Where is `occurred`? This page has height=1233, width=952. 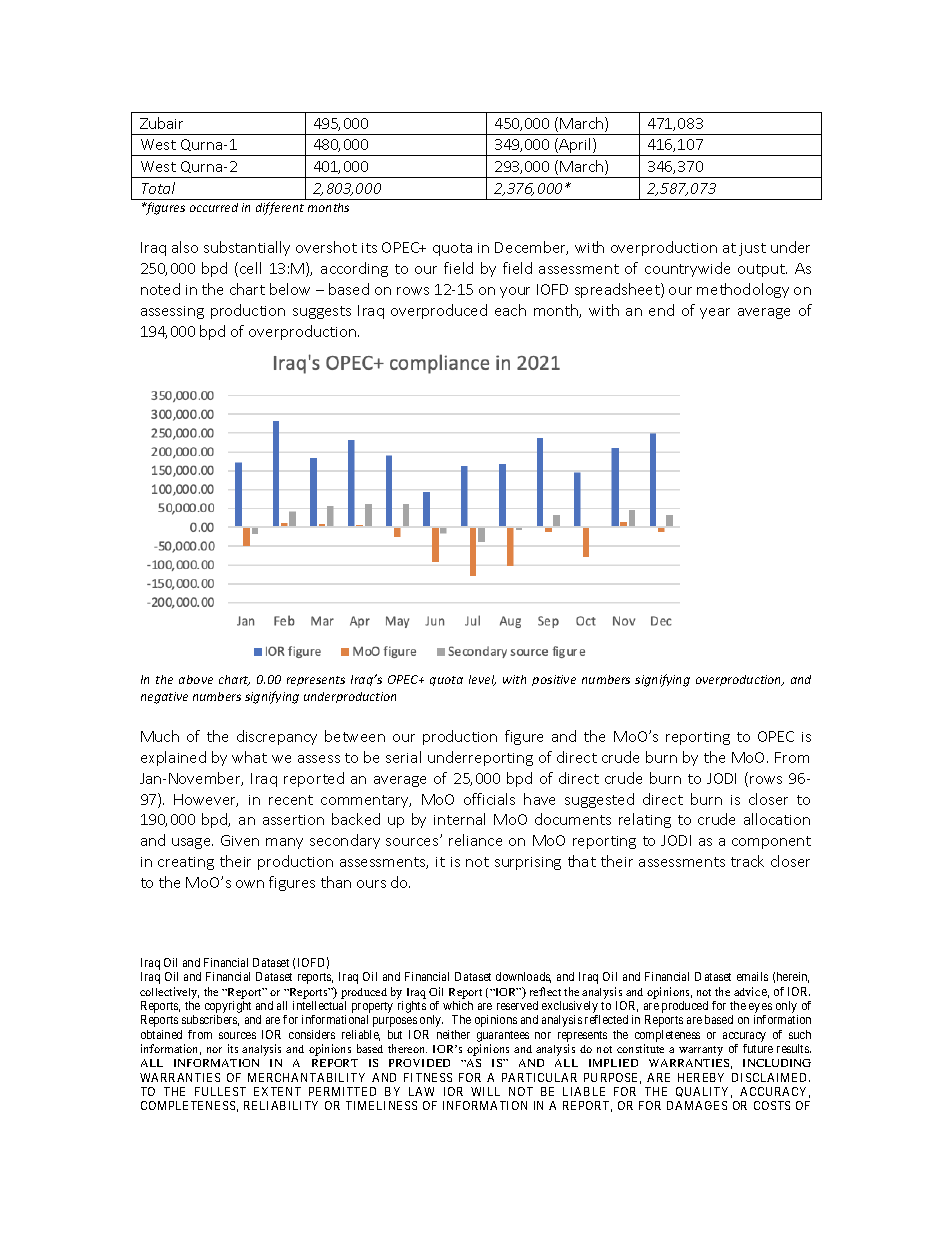
occurred is located at coordinates (214, 207).
